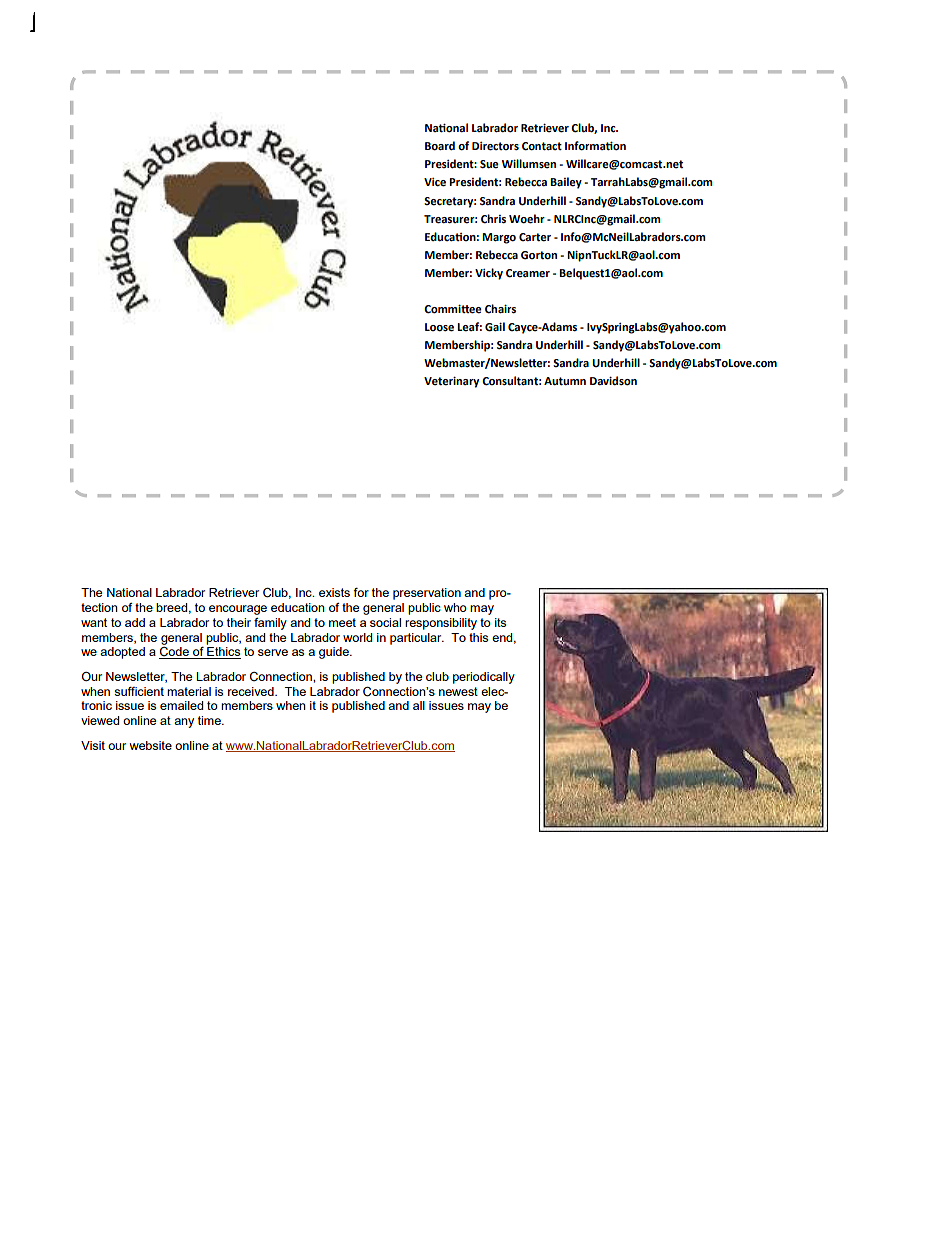  What do you see at coordinates (542, 146) in the document?
I see `Contact` at bounding box center [542, 146].
